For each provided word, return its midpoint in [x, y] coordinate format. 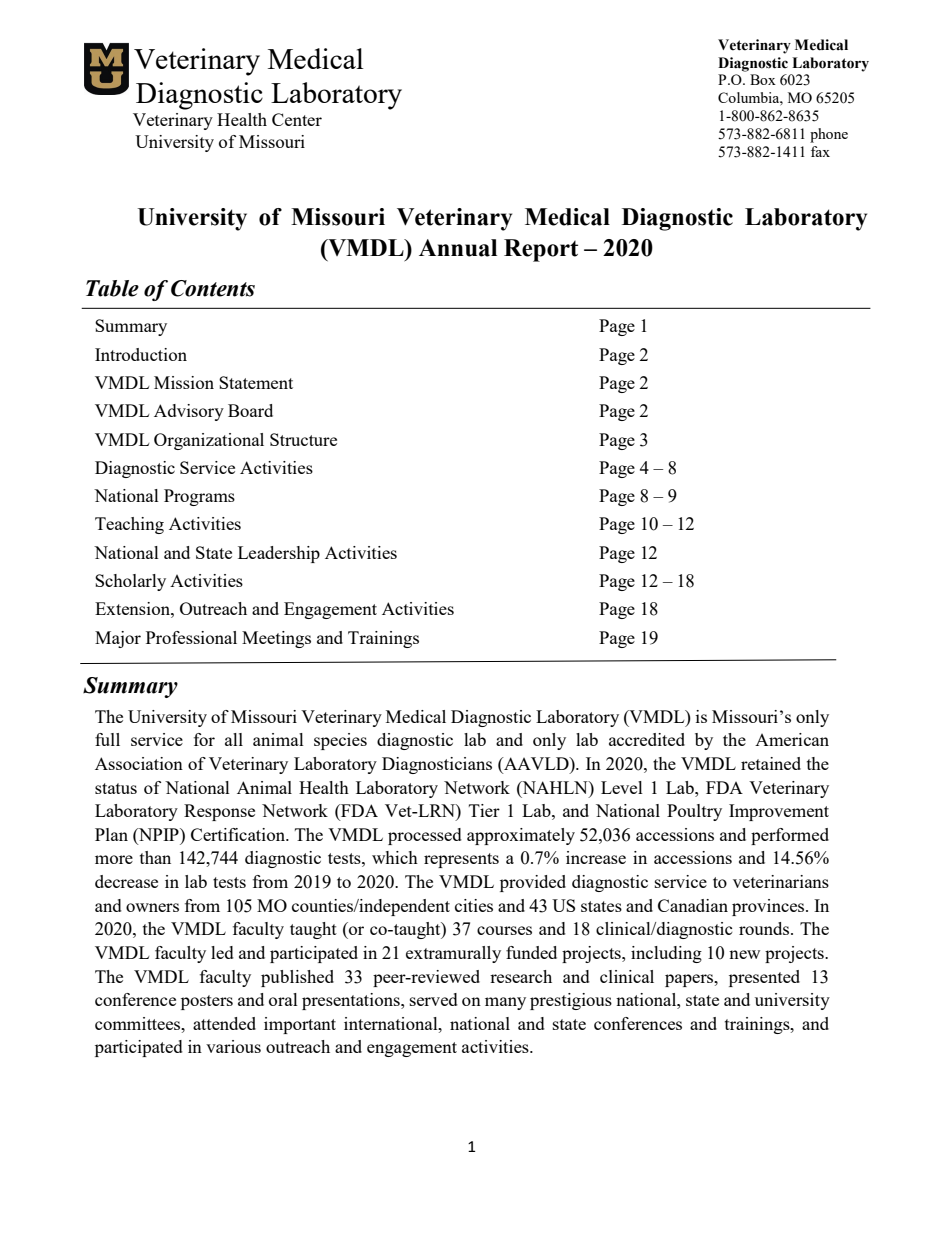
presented [764, 978]
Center [297, 119]
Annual [458, 248]
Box [763, 79]
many [505, 1003]
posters [207, 1002]
